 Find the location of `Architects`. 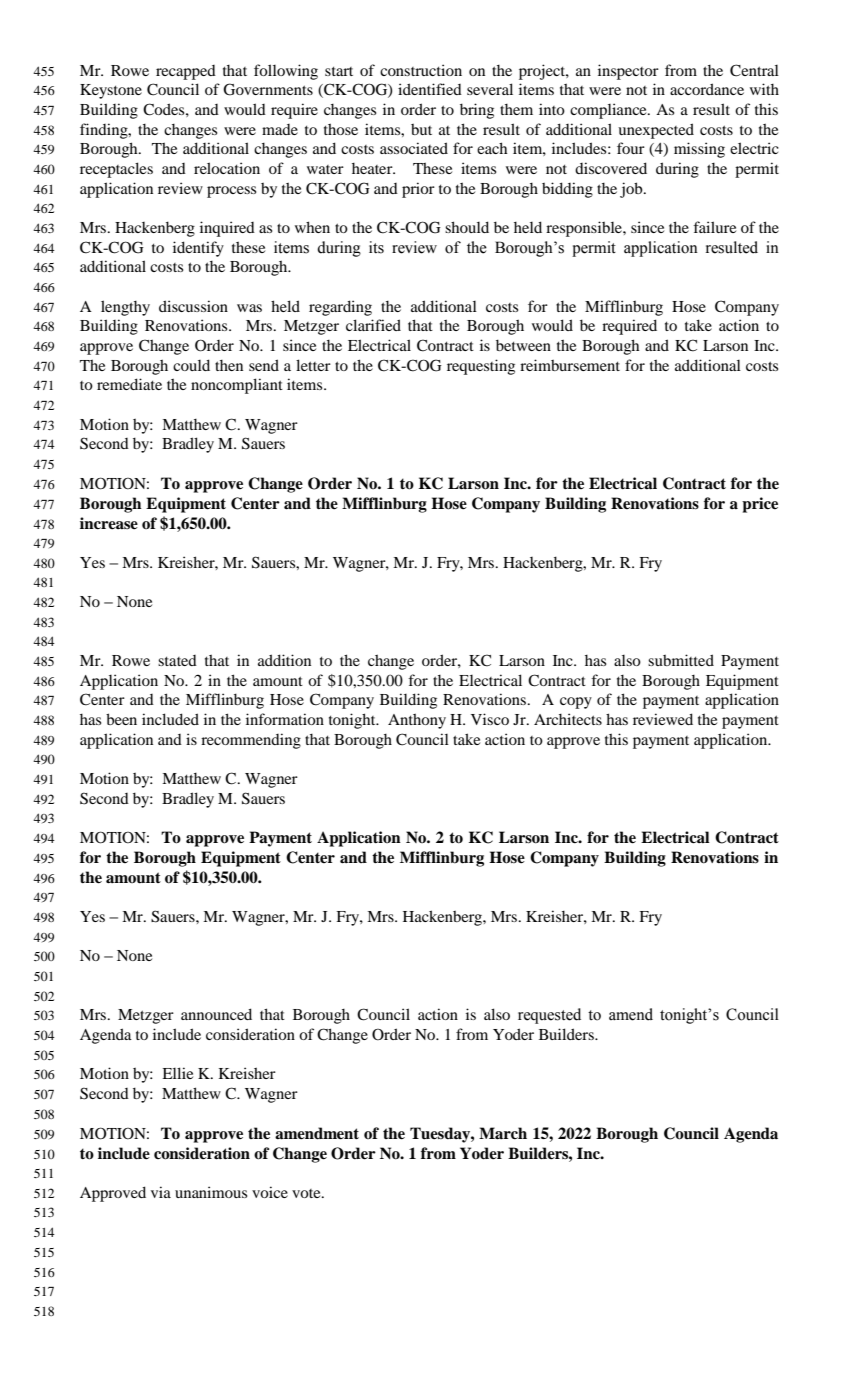

Architects is located at coordinates (568, 719).
